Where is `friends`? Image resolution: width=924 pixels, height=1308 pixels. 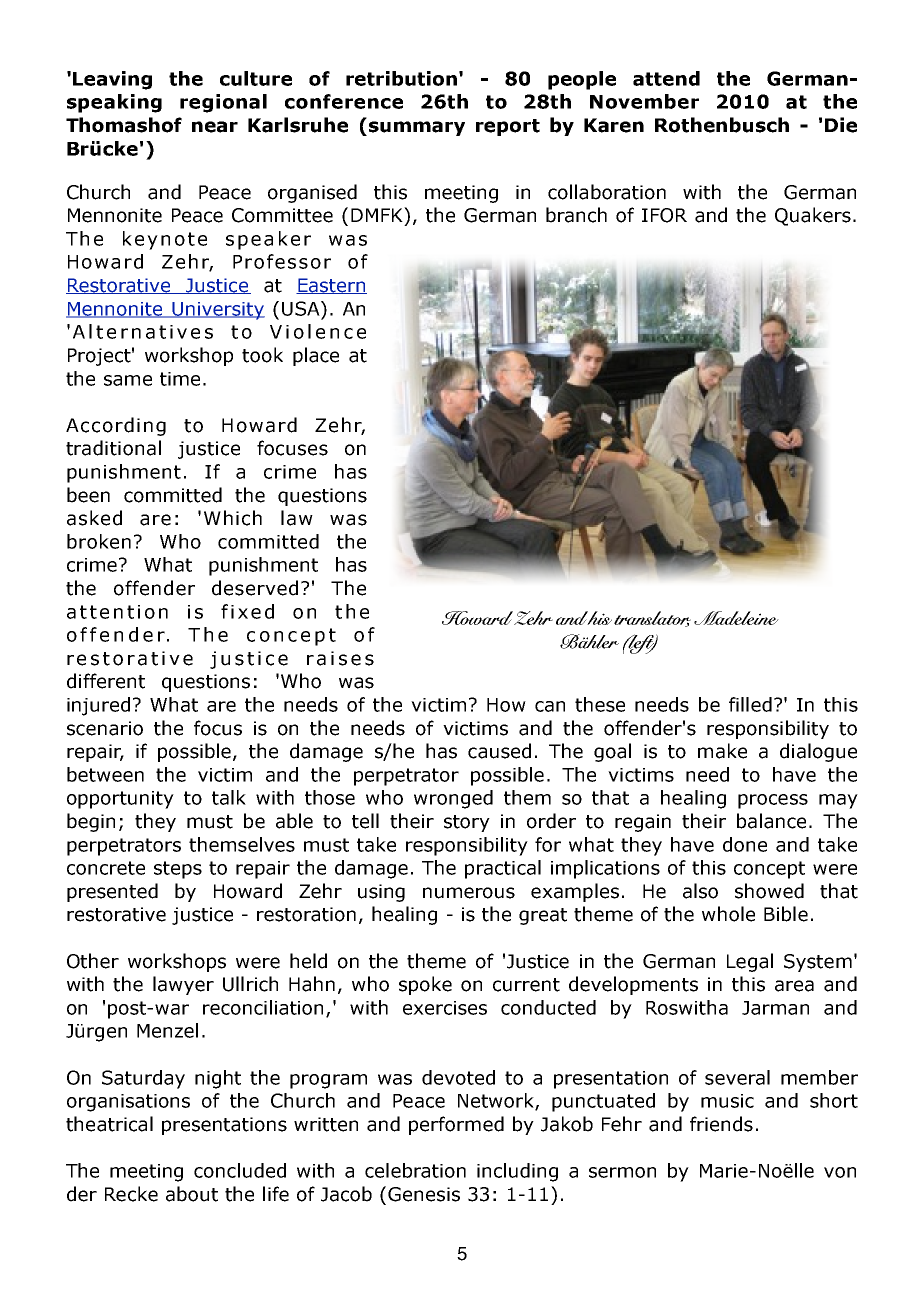 friends is located at coordinates (721, 1124).
